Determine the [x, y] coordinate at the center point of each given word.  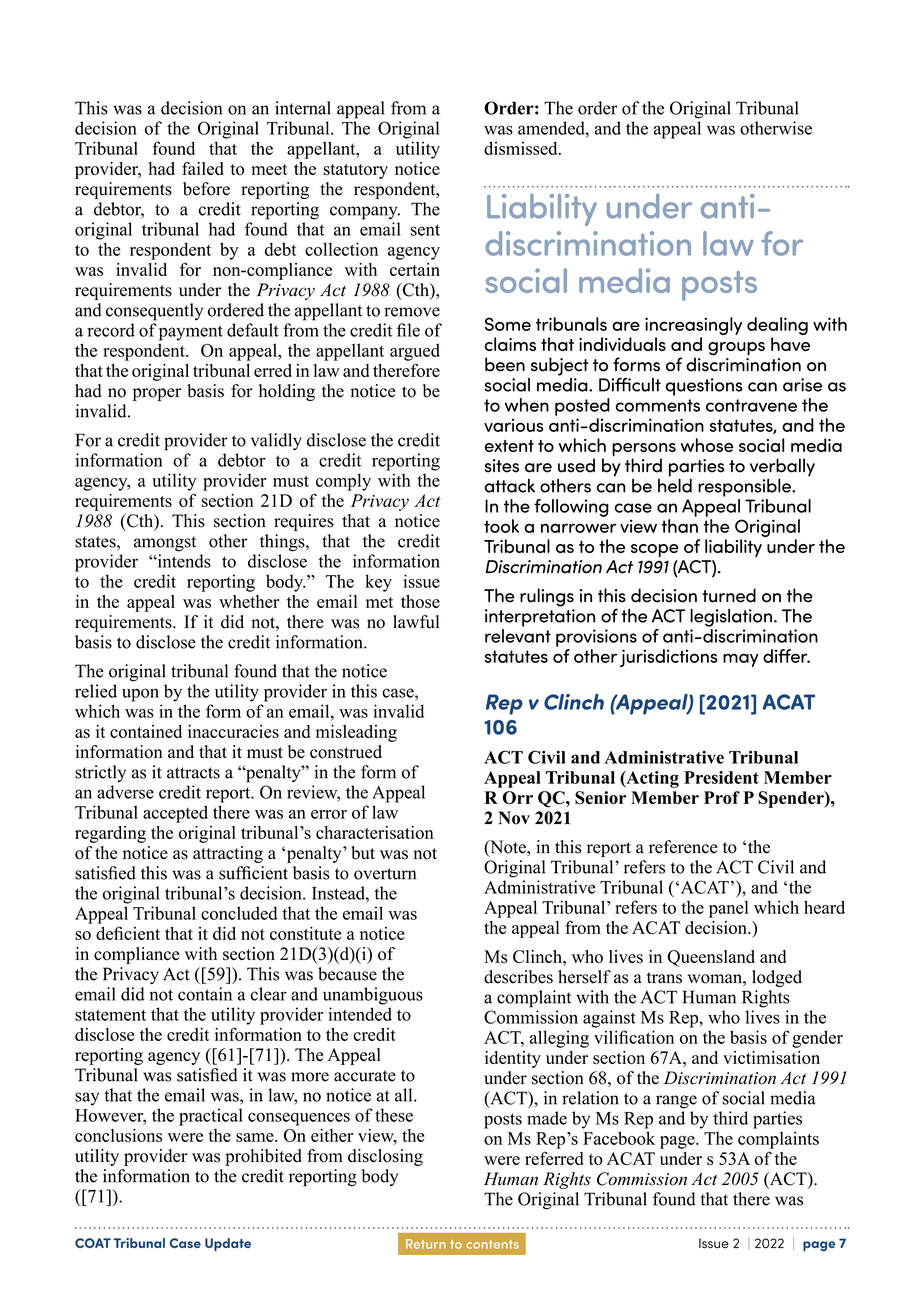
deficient [128, 933]
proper [157, 394]
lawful [416, 622]
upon [140, 695]
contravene [751, 405]
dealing [777, 327]
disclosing [385, 1157]
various [514, 425]
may [740, 660]
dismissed [522, 148]
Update [228, 1244]
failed [203, 168]
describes [518, 977]
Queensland [711, 958]
